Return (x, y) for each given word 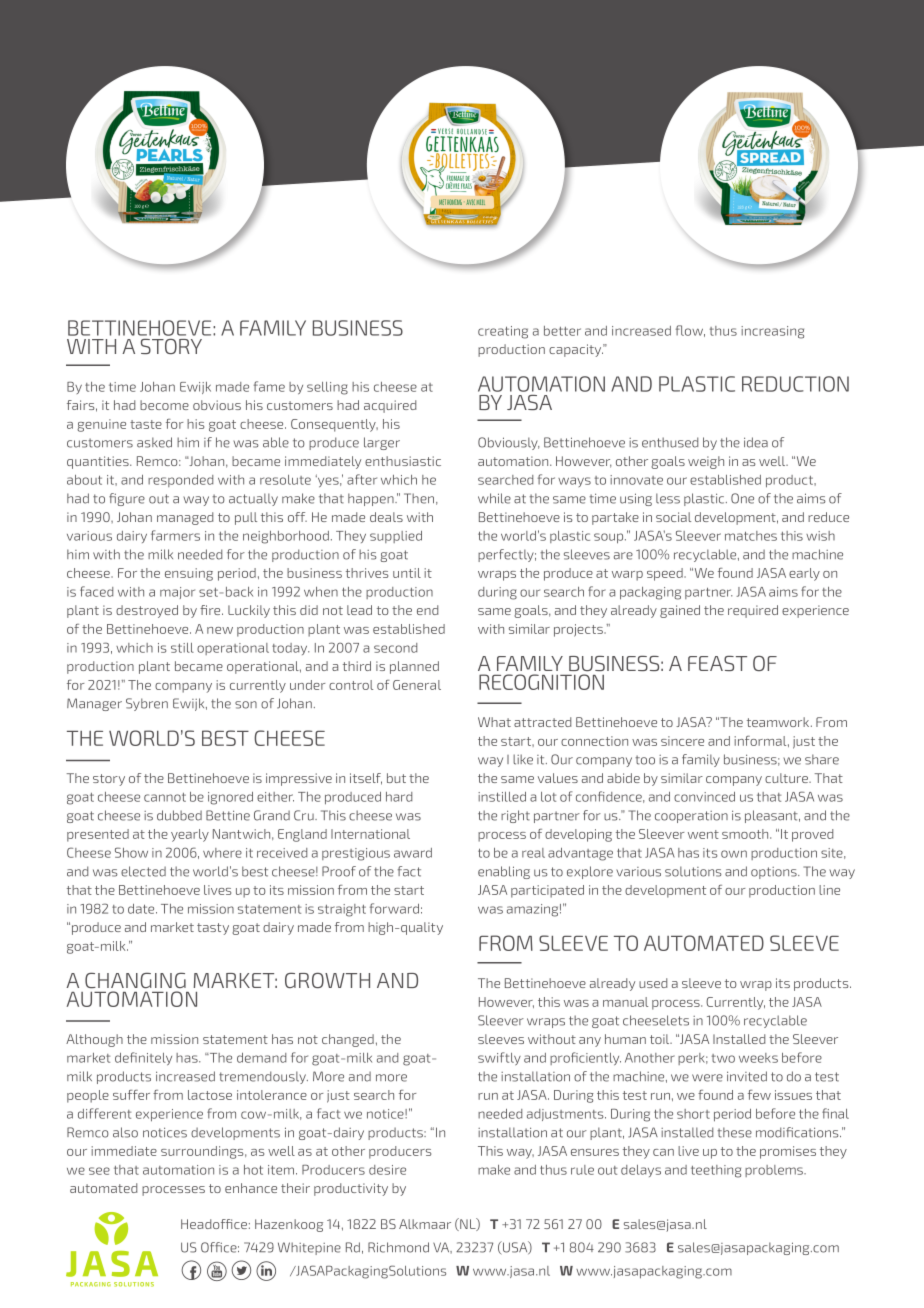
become (164, 405)
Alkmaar (425, 1224)
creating (503, 332)
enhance (251, 1188)
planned (414, 667)
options (775, 873)
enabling (504, 872)
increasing (772, 332)
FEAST (717, 663)
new (220, 630)
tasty (213, 929)
